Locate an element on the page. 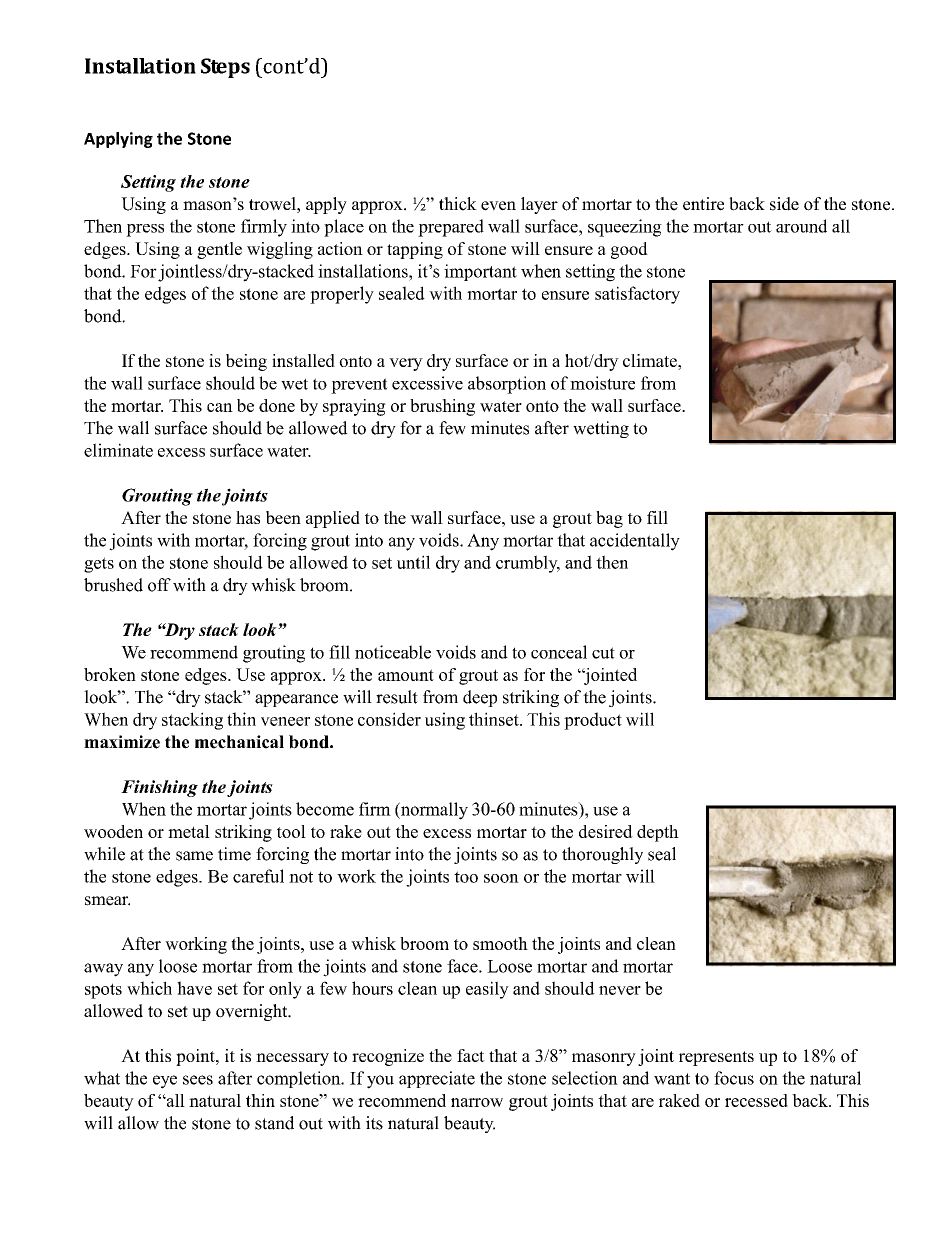  focus is located at coordinates (734, 1078).
